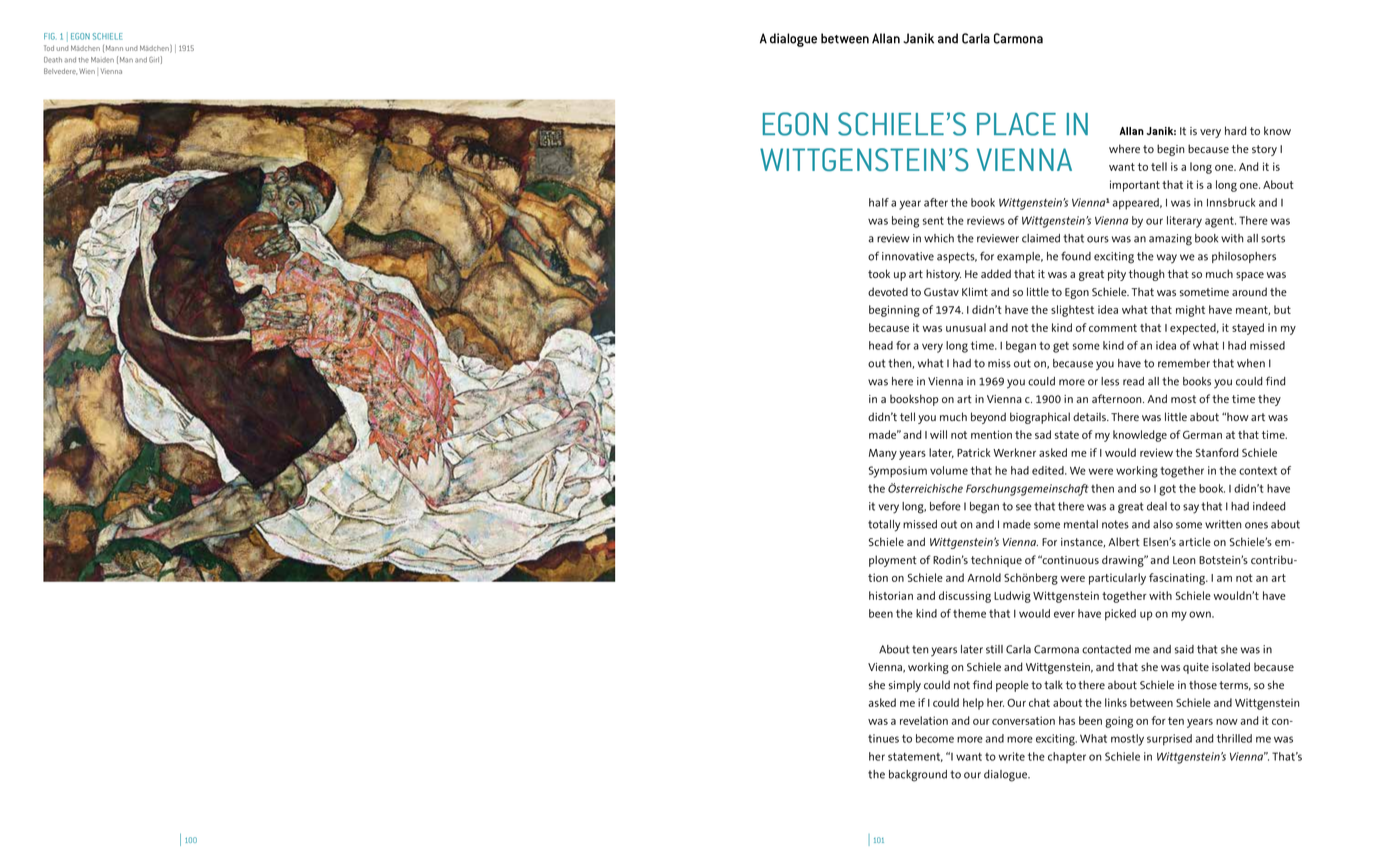 This screenshot has height=868, width=1375. Describe the element at coordinates (1167, 490) in the screenshot. I see `got` at that location.
